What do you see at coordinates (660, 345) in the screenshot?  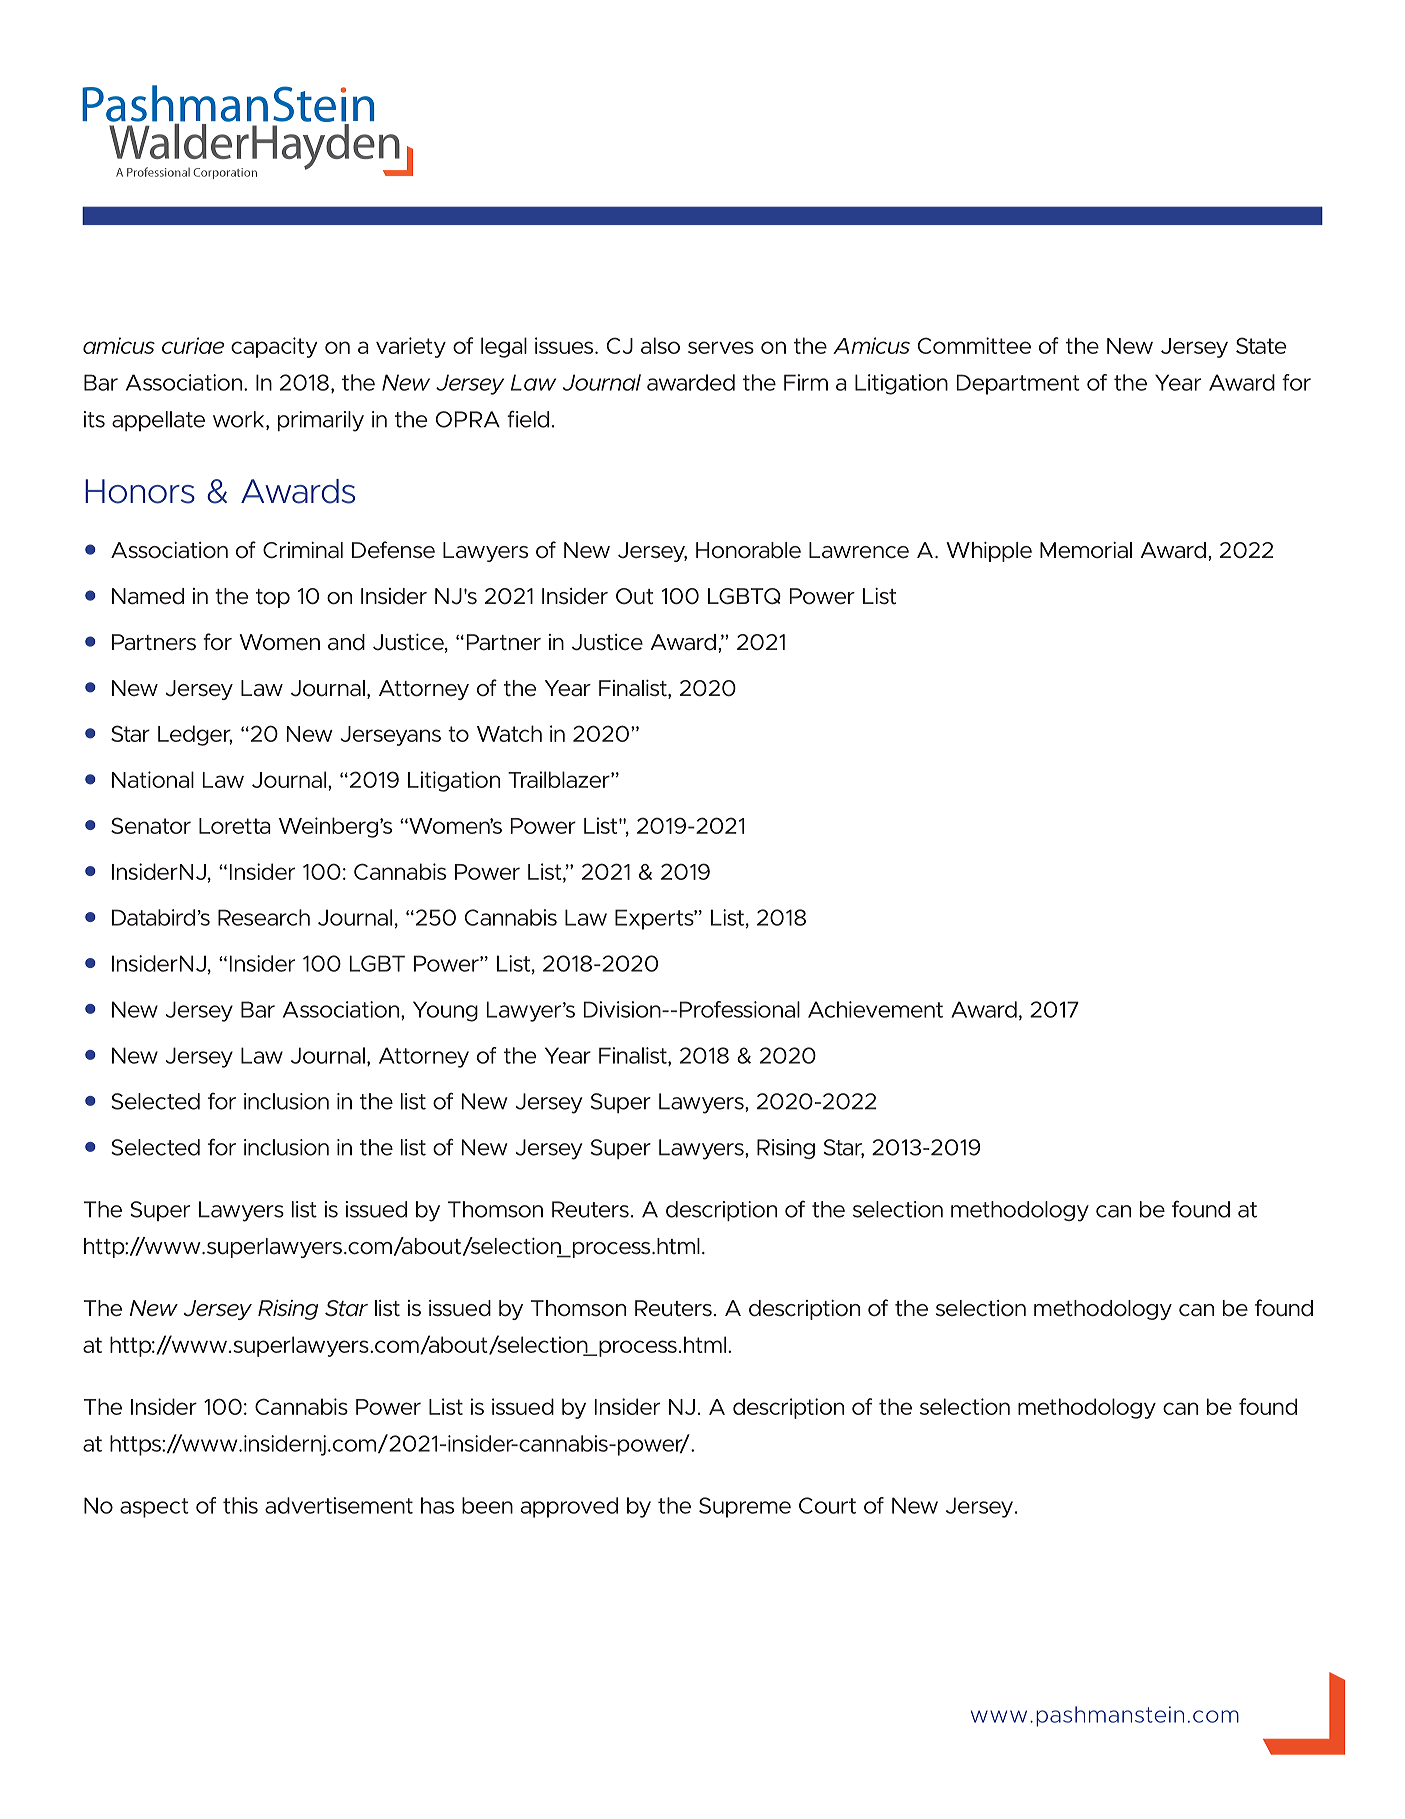 I see `also` at bounding box center [660, 345].
